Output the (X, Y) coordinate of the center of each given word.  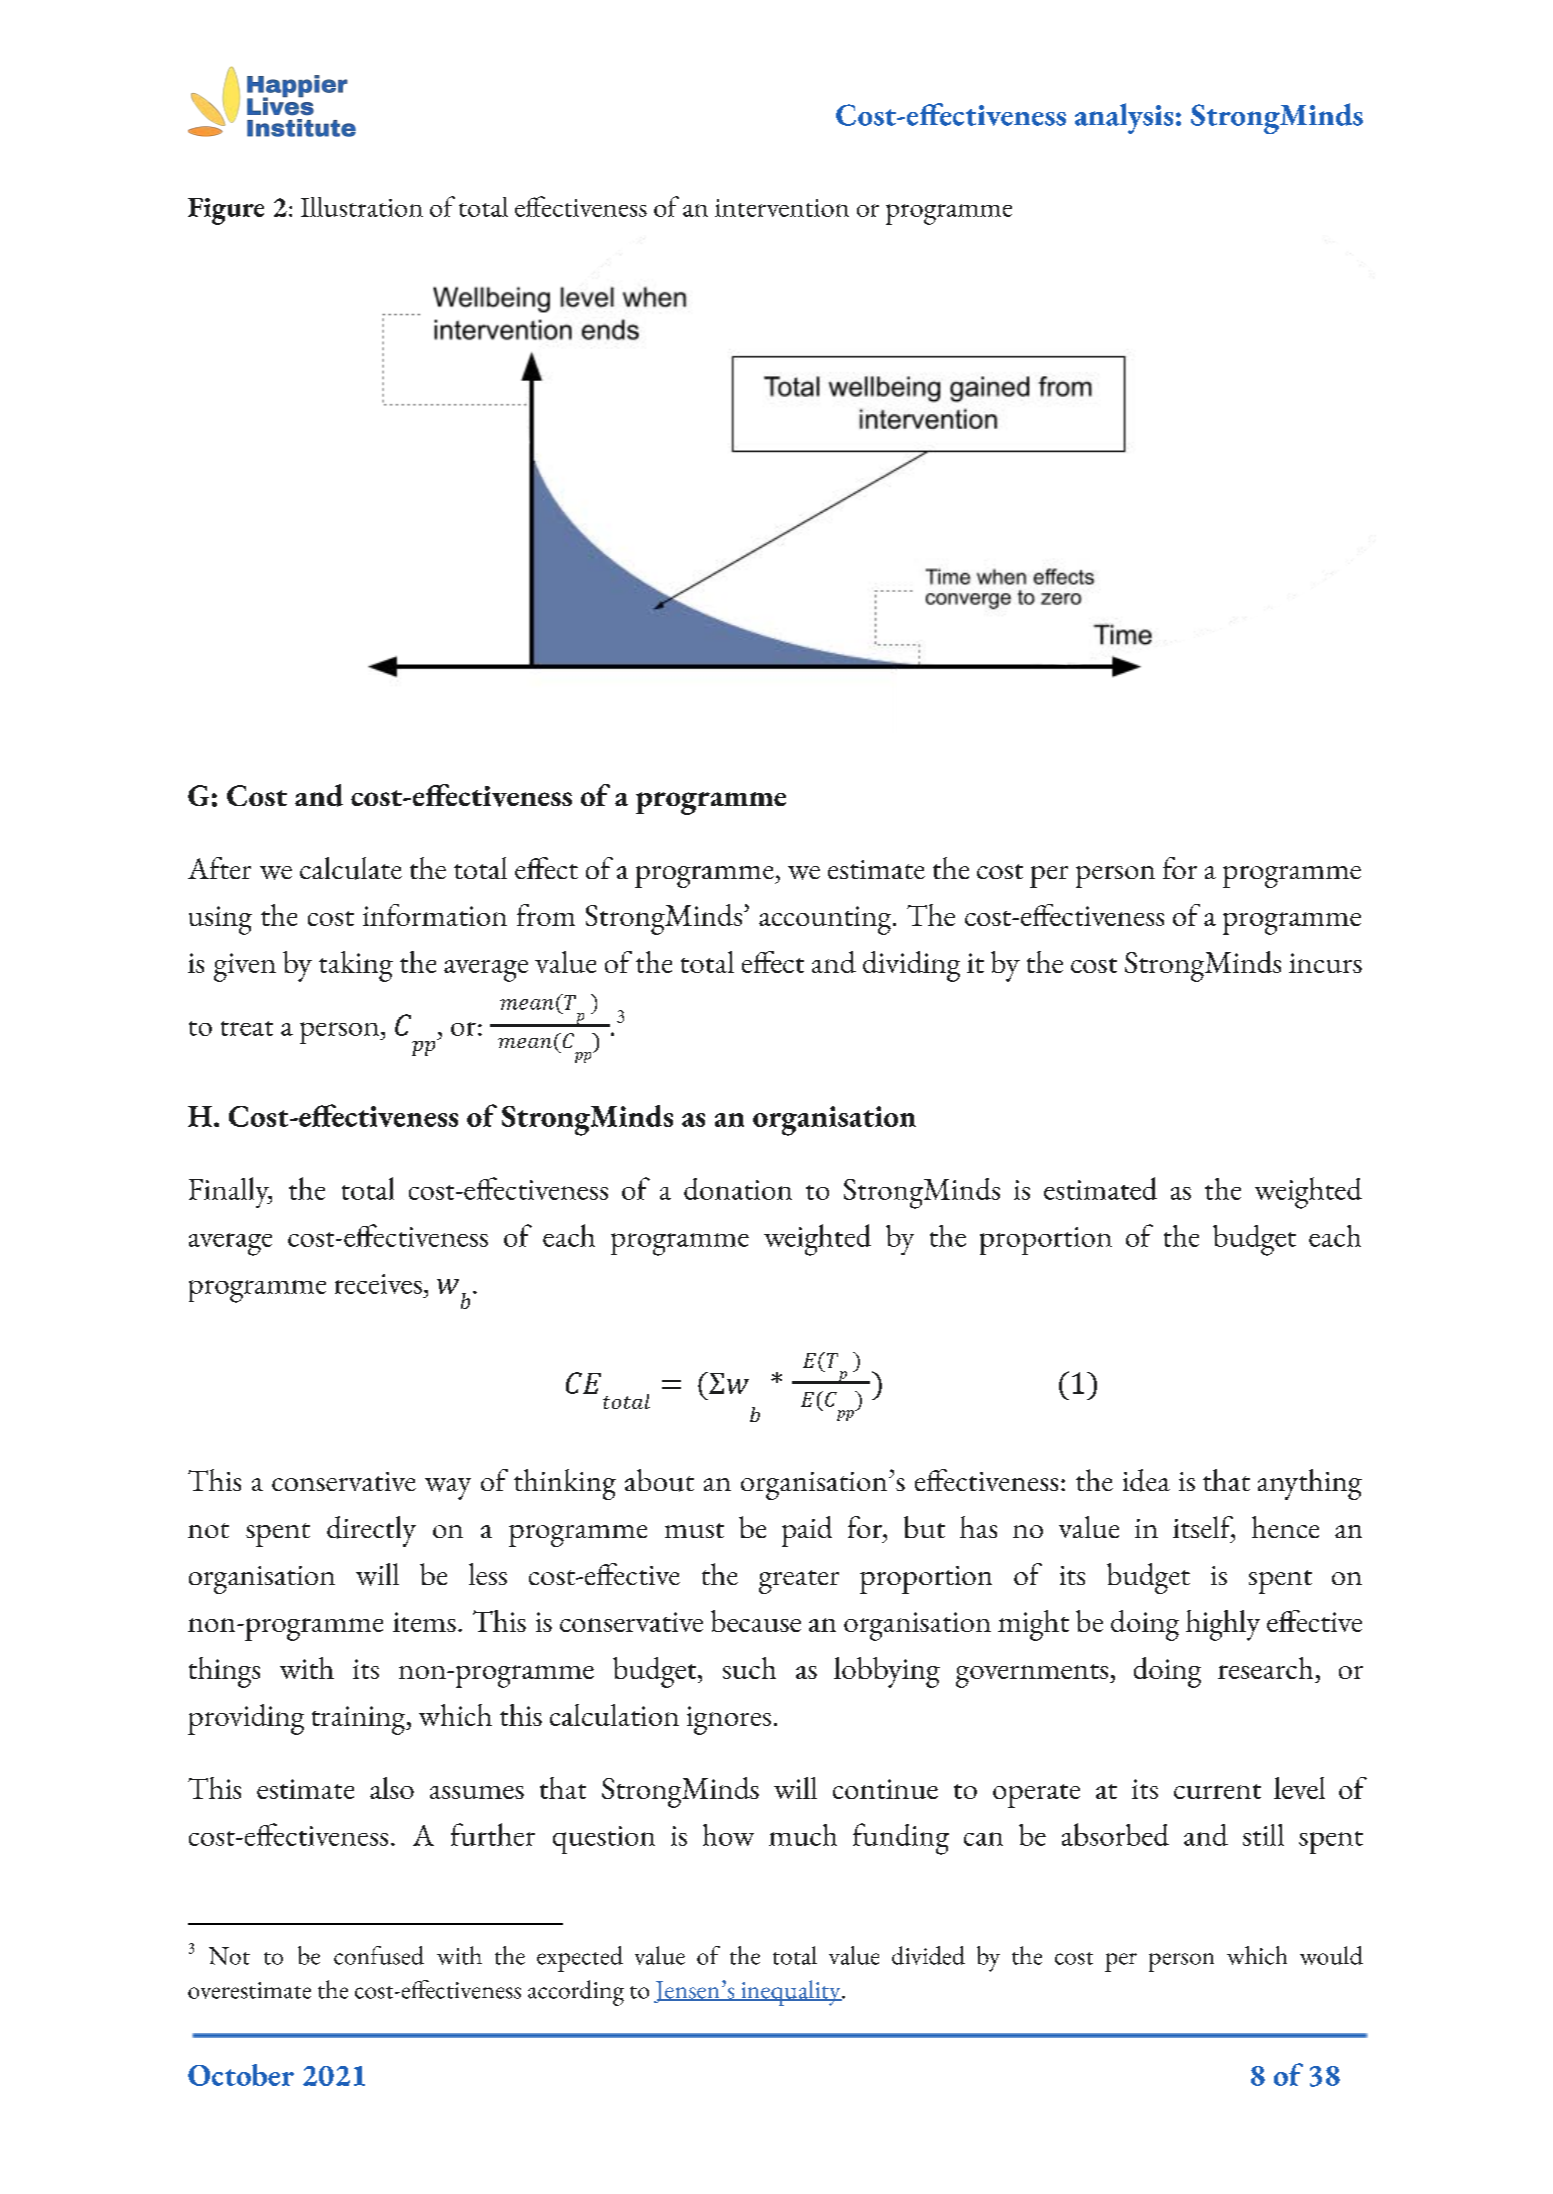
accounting (826, 920)
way (448, 1489)
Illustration (362, 207)
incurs (1325, 963)
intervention (782, 208)
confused (379, 1955)
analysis (1124, 118)
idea (1146, 1480)
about (659, 1480)
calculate (351, 868)
